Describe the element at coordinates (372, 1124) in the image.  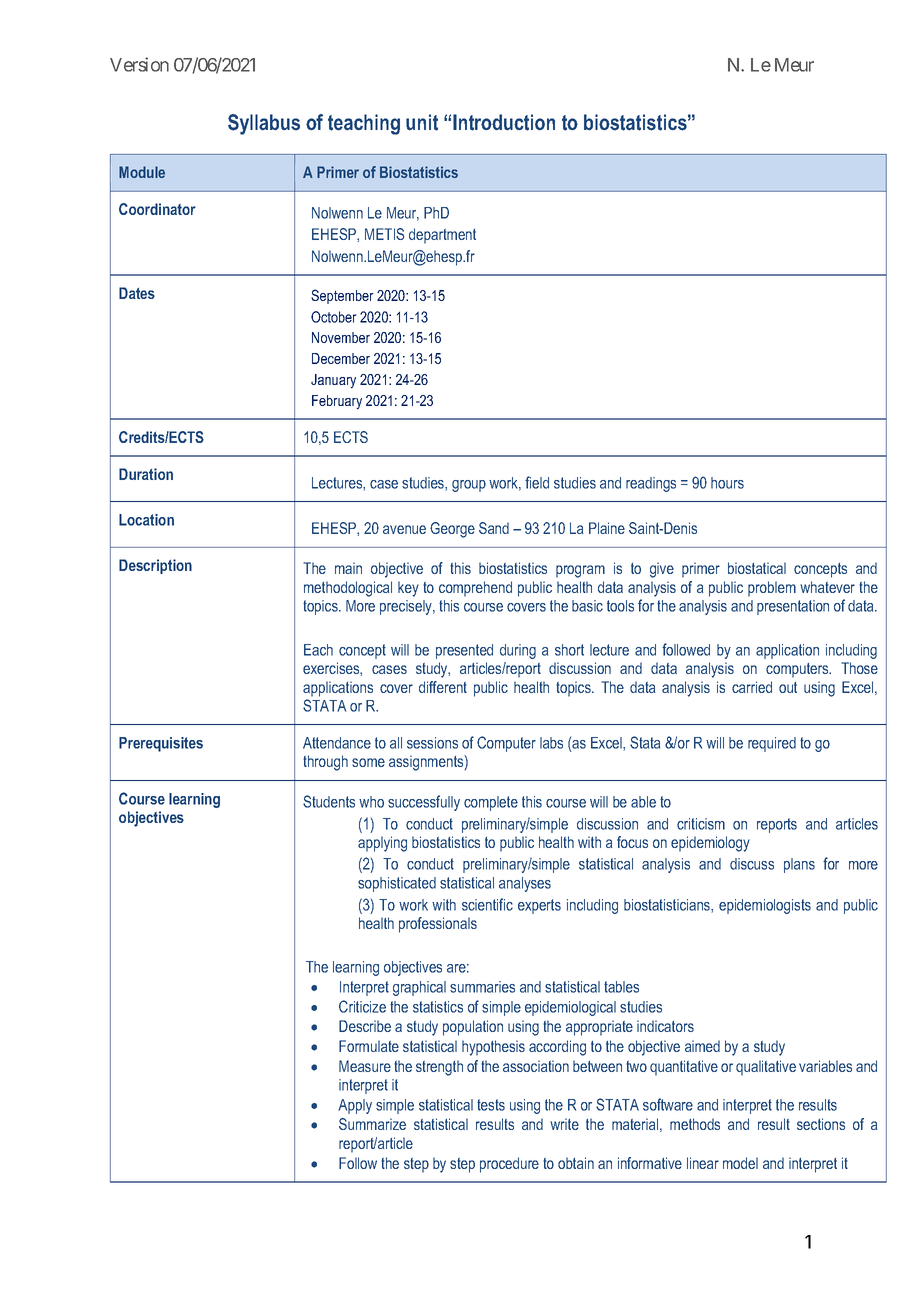
I see `Summarize` at that location.
